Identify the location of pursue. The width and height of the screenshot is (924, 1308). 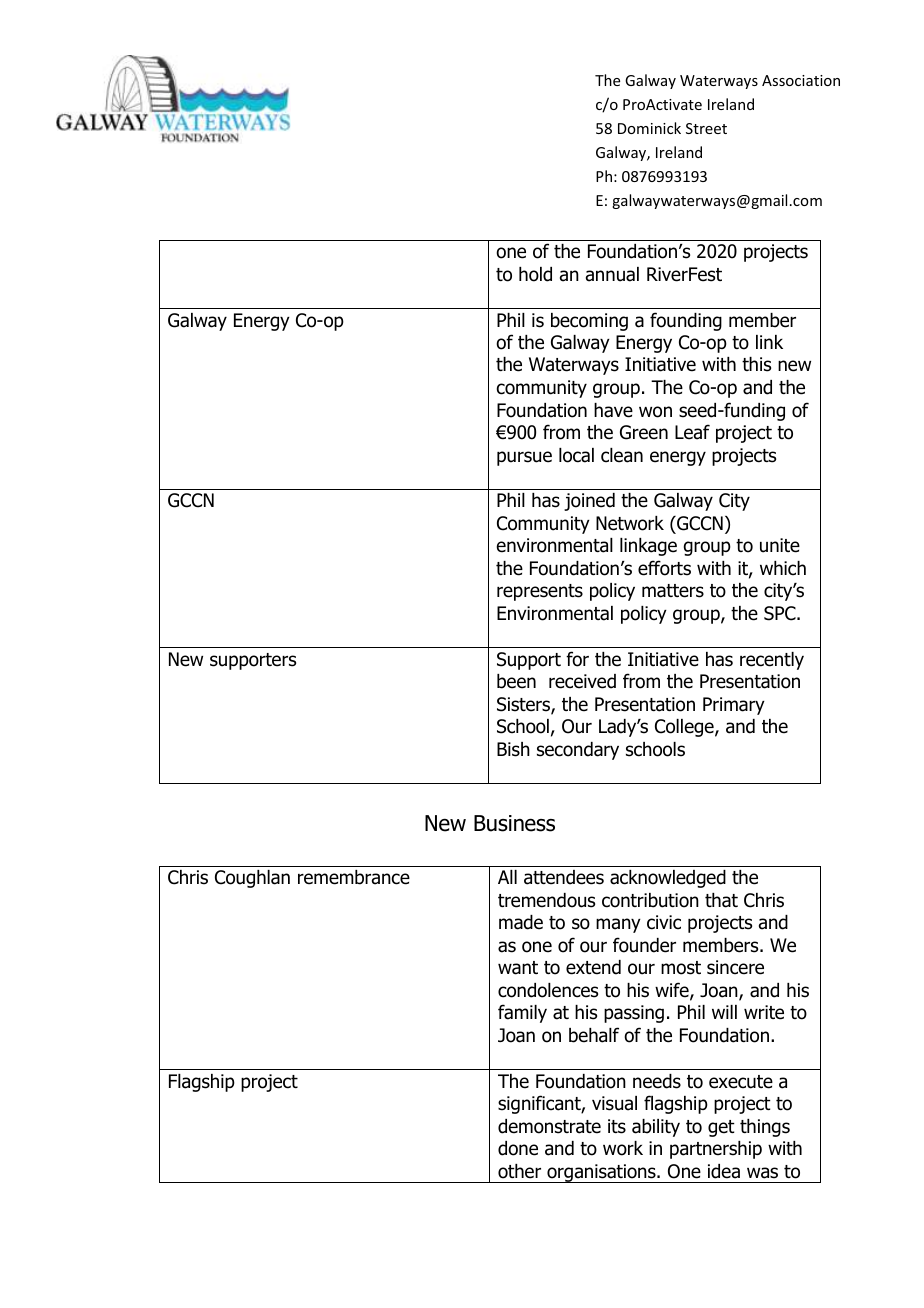
(524, 458).
